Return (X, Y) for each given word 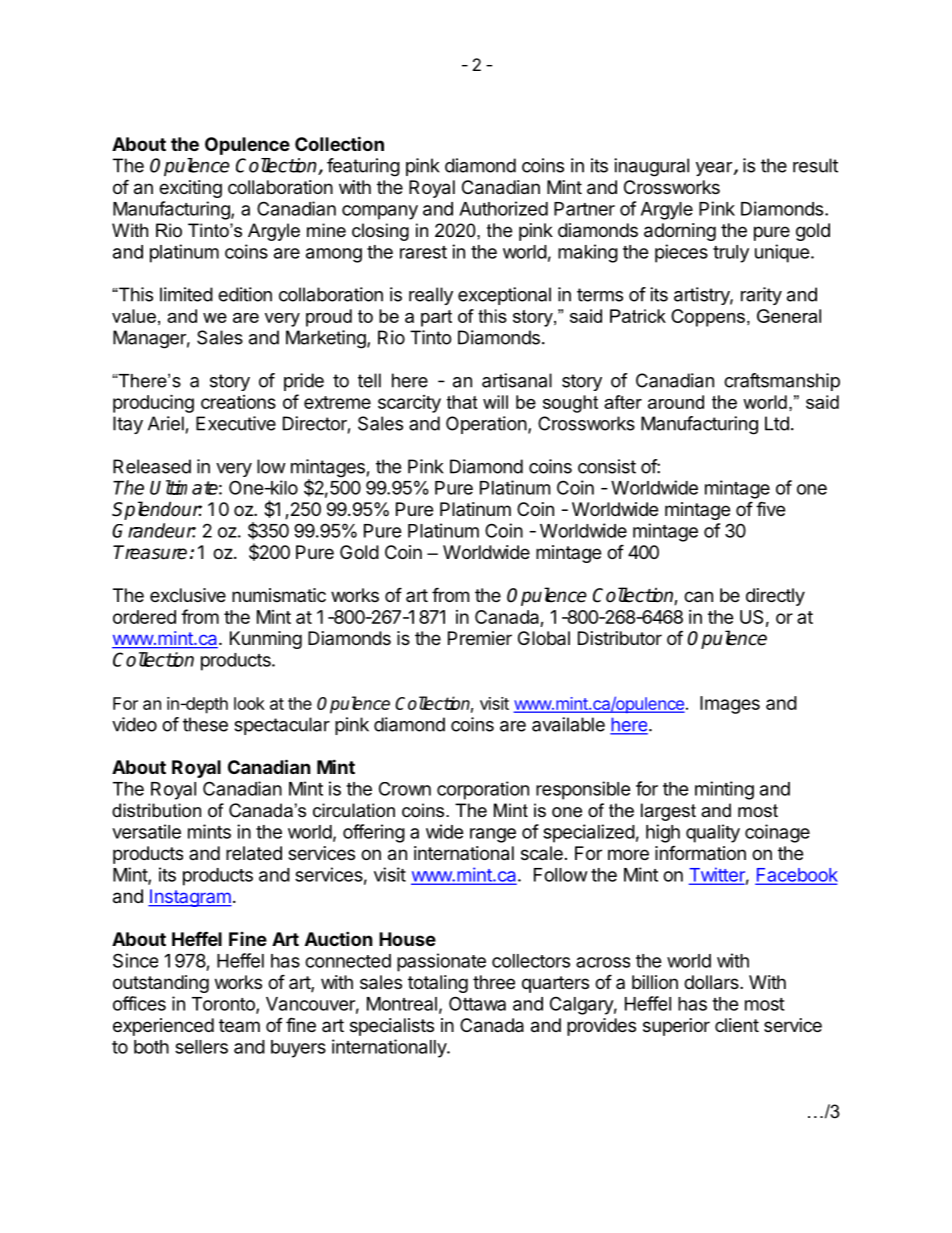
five (770, 508)
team (239, 1025)
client (737, 1025)
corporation (483, 790)
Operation (486, 425)
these (205, 724)
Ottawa (477, 1003)
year (714, 169)
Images (730, 705)
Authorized (503, 208)
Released (152, 466)
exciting (190, 189)
